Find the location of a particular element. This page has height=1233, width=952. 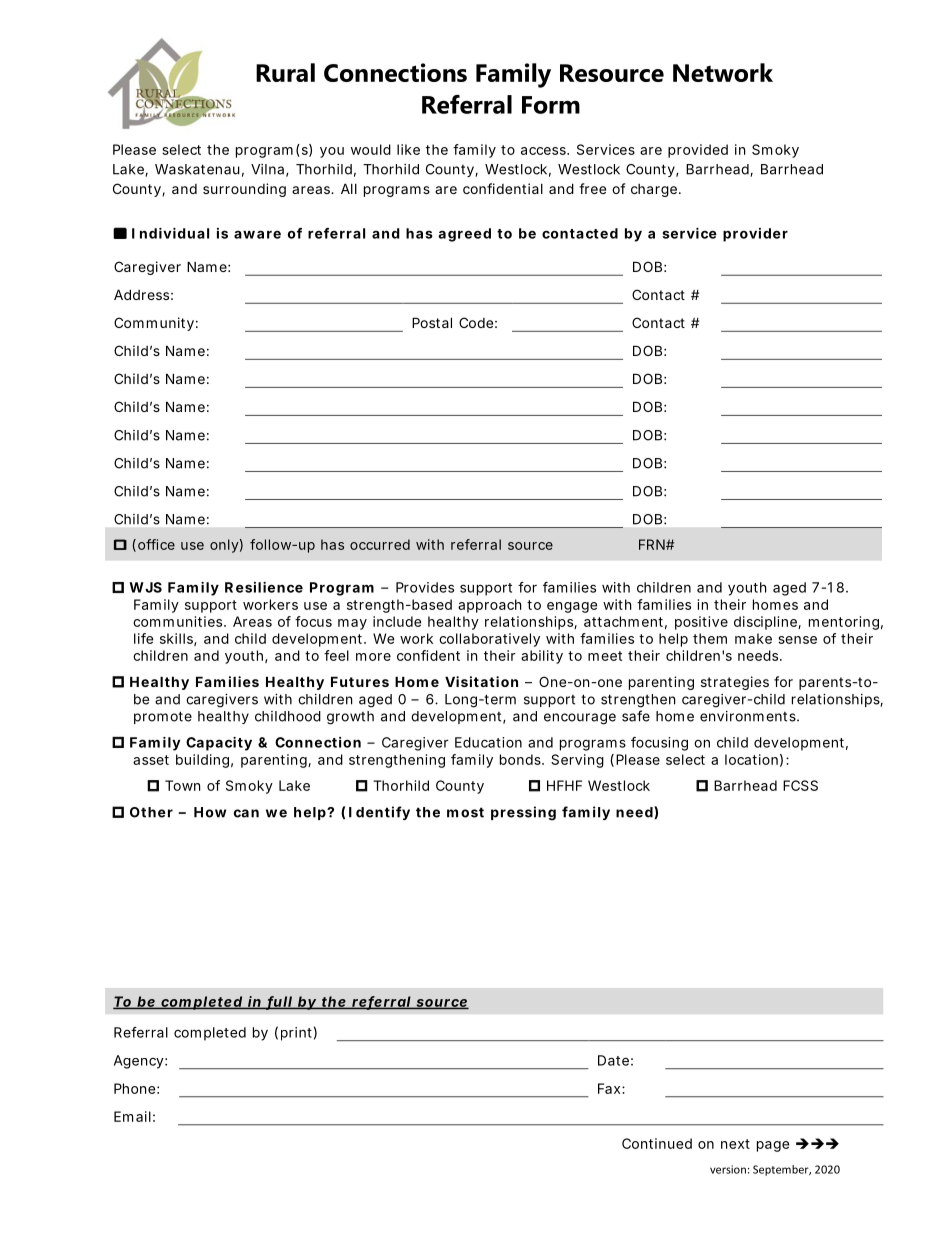

provided is located at coordinates (698, 151).
